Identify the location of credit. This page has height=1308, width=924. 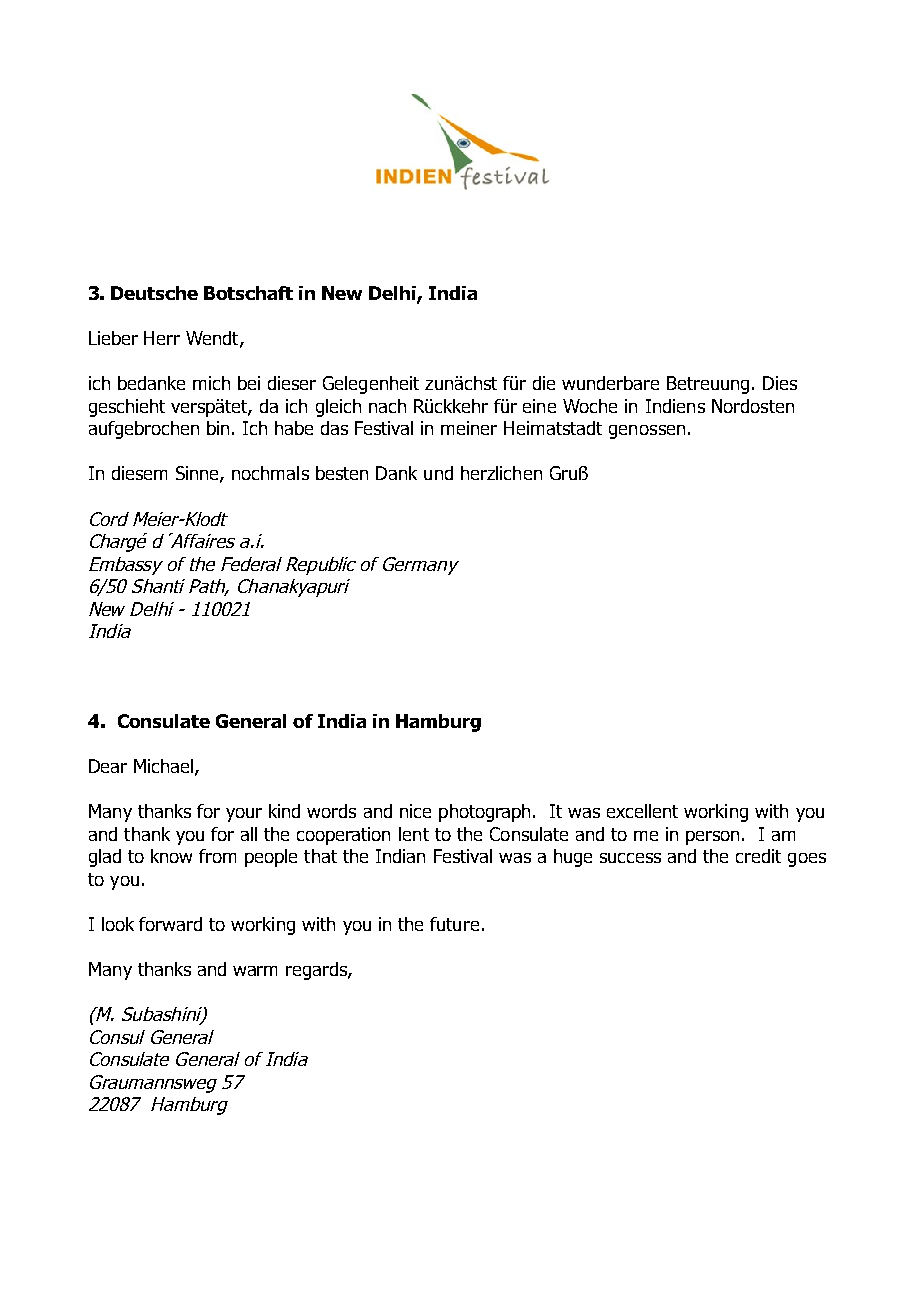
(758, 856).
